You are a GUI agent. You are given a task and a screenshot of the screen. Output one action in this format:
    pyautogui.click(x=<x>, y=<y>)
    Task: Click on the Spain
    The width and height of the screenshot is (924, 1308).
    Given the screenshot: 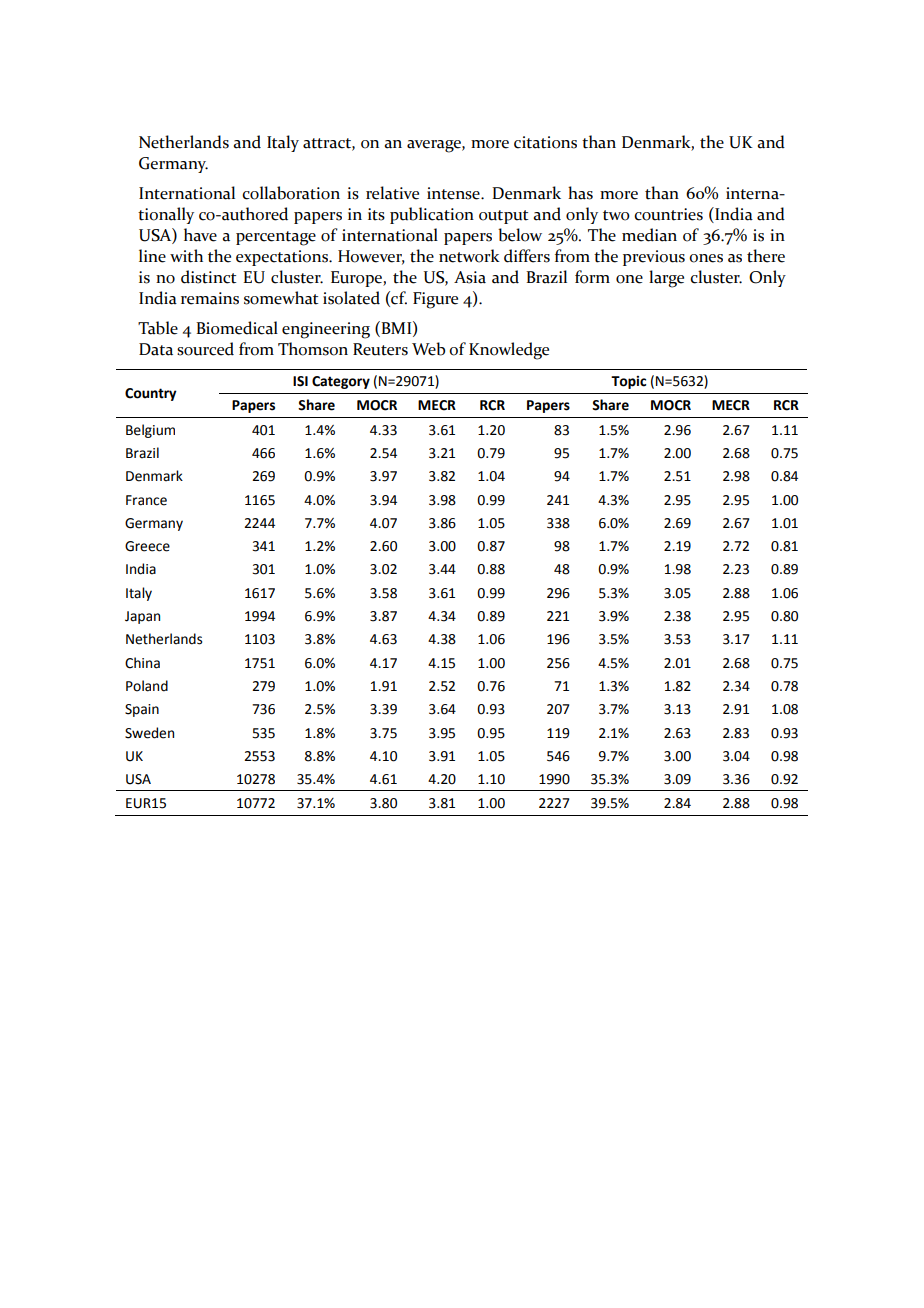 What is the action you would take?
    pyautogui.click(x=142, y=710)
